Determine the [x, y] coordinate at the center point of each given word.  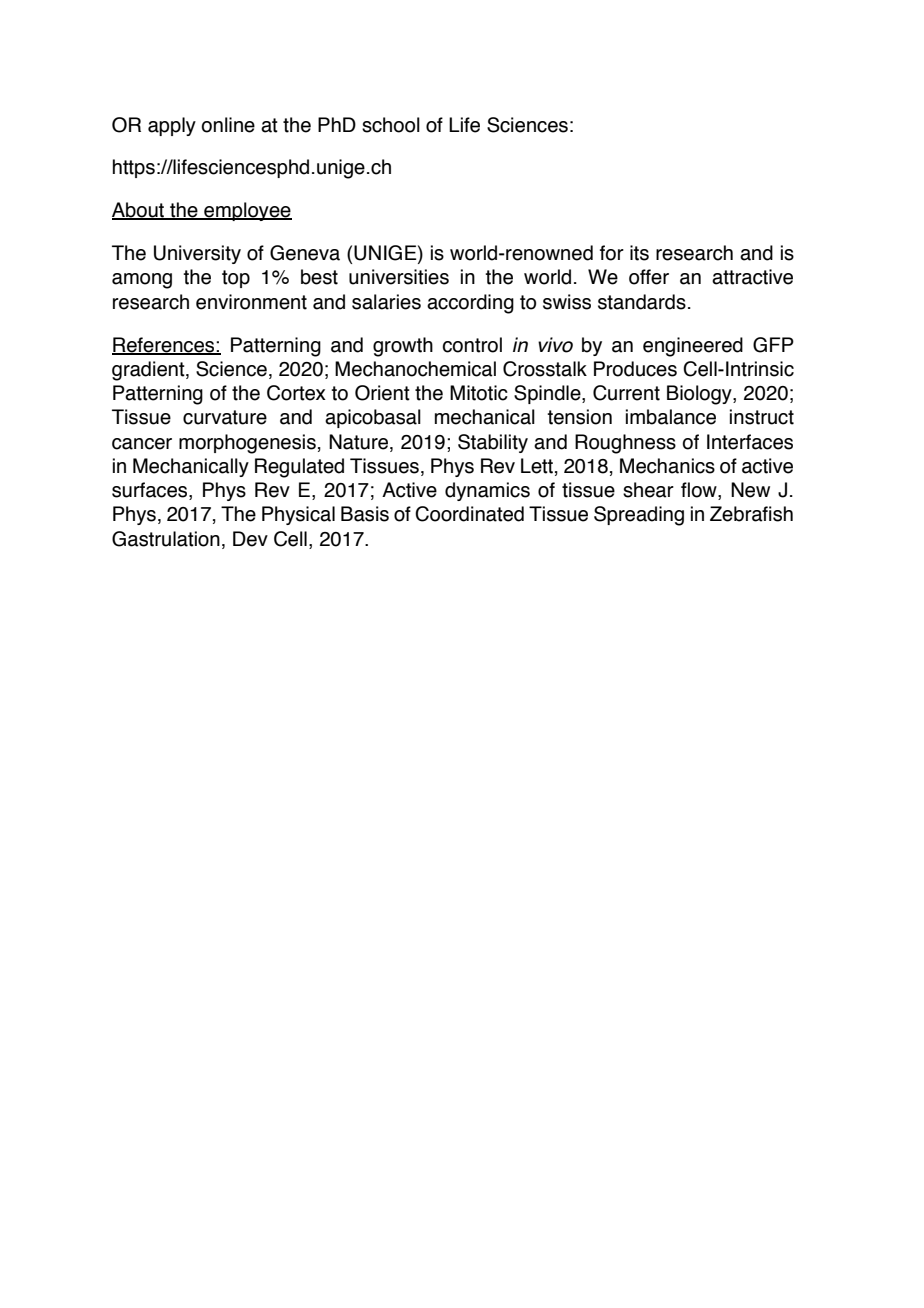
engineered [693, 347]
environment [251, 302]
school [391, 125]
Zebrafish [751, 514]
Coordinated [469, 514]
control [472, 345]
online [228, 125]
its [639, 253]
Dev [250, 539]
